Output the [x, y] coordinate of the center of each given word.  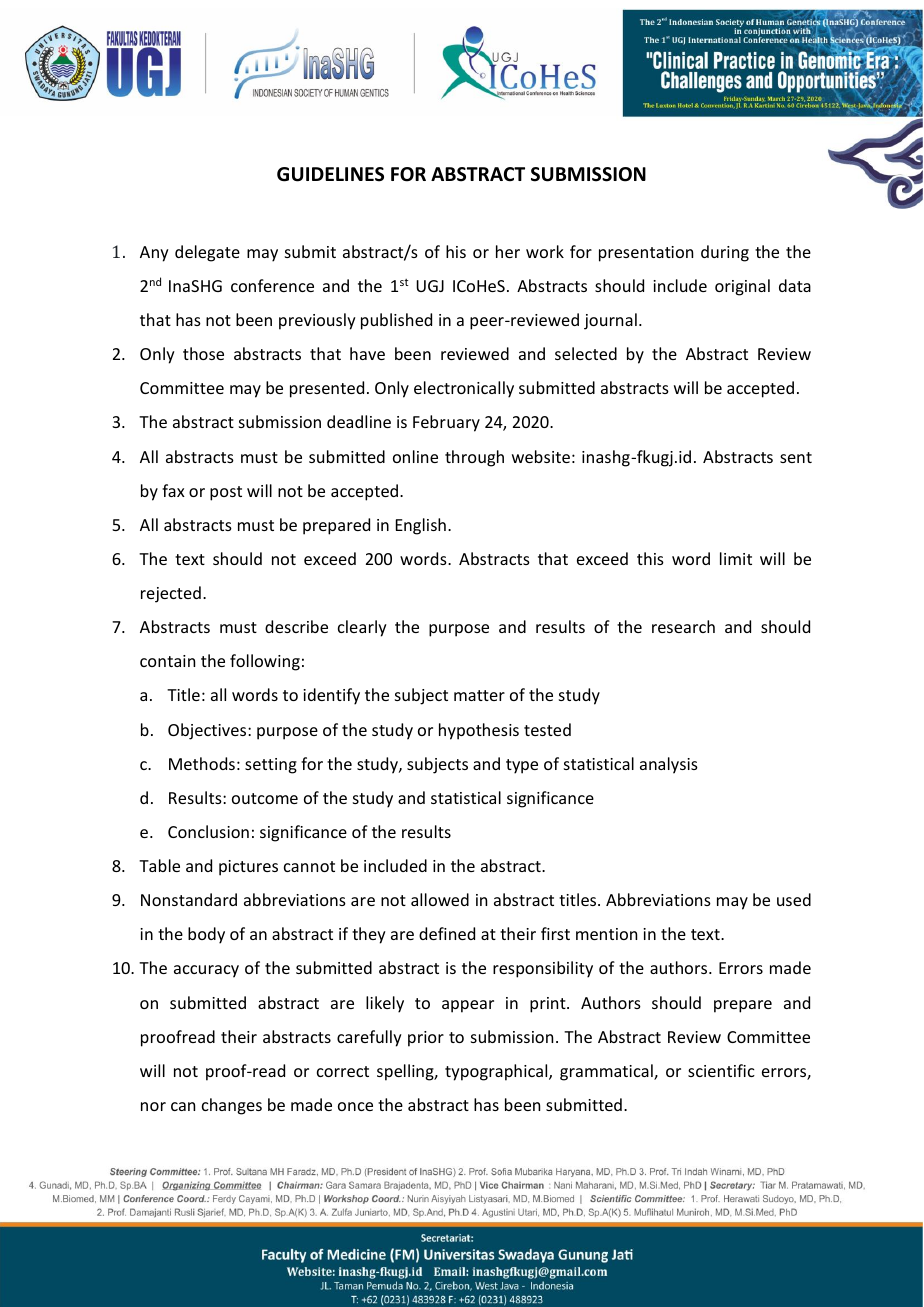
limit [736, 558]
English [421, 526]
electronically [464, 389]
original [742, 287]
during [725, 253]
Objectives [208, 731]
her [508, 251]
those [203, 353]
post [226, 493]
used [794, 899]
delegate [207, 253]
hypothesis [479, 731]
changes [232, 1106]
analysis [669, 765]
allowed [440, 899]
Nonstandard [189, 899]
